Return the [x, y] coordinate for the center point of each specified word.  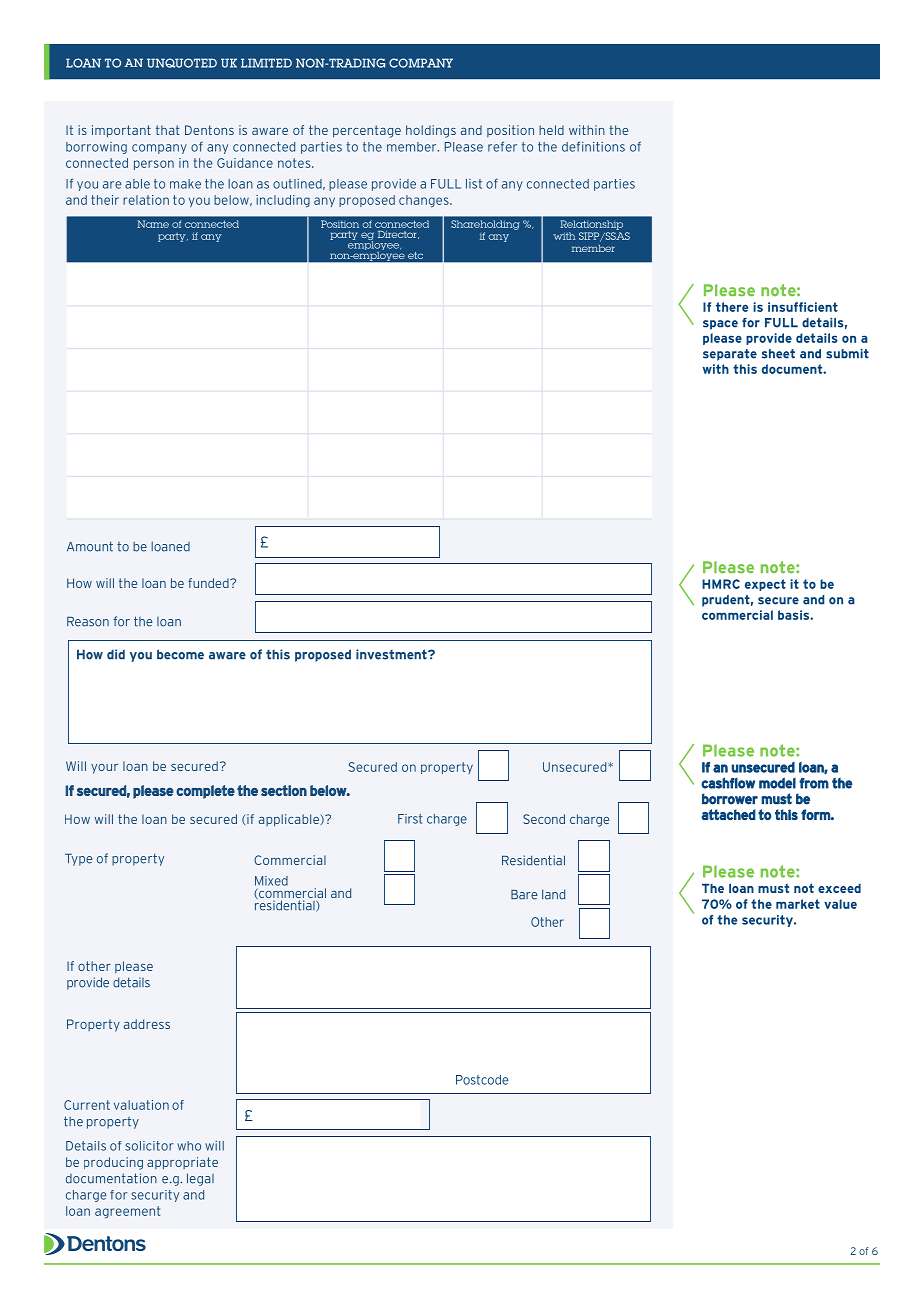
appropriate [182, 1163]
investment [392, 654]
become [180, 654]
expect [765, 585]
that [168, 130]
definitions [593, 146]
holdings [431, 131]
